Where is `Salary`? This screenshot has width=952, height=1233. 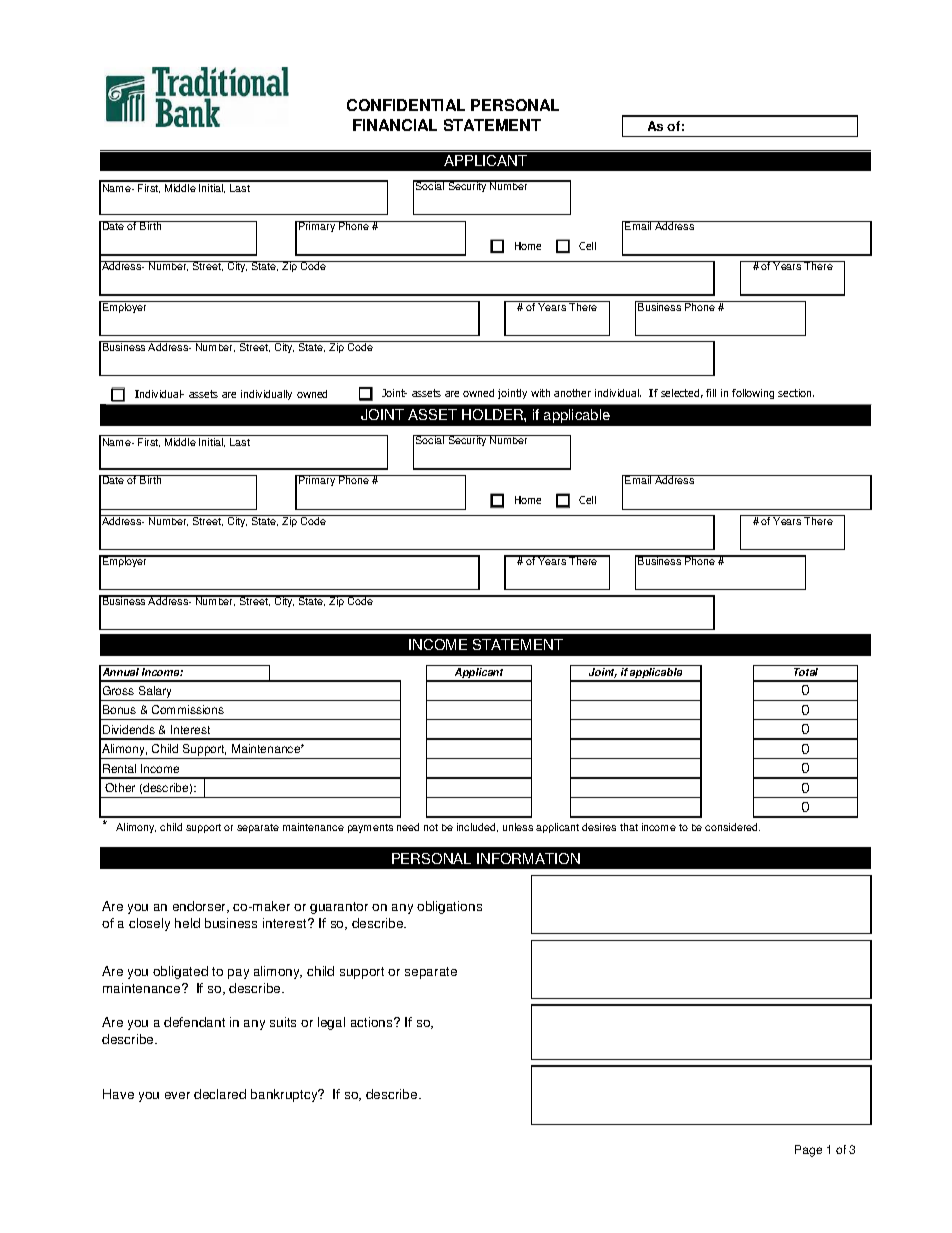
Salary is located at coordinates (155, 693).
